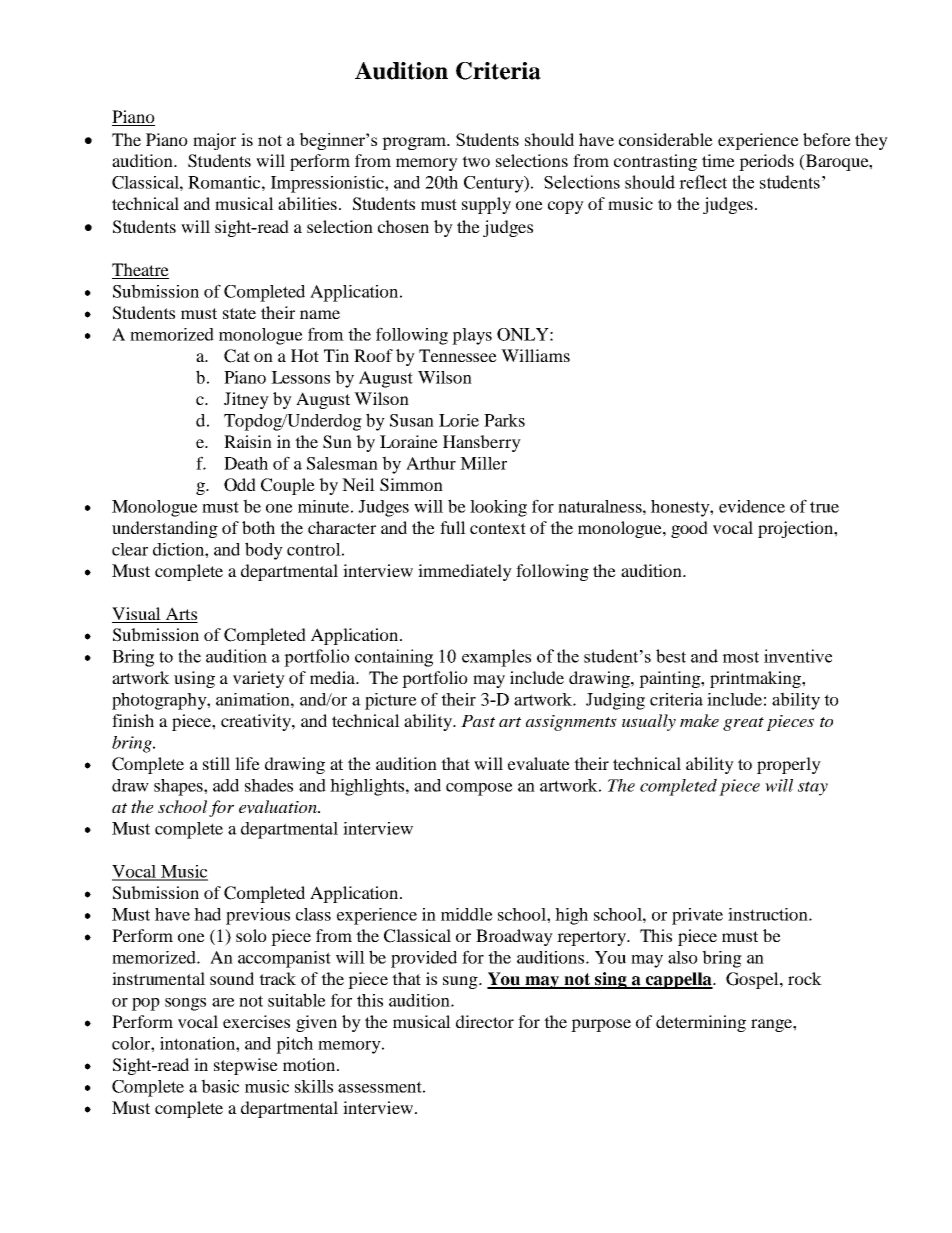 The width and height of the screenshot is (952, 1233). What do you see at coordinates (701, 1023) in the screenshot?
I see `determining` at bounding box center [701, 1023].
